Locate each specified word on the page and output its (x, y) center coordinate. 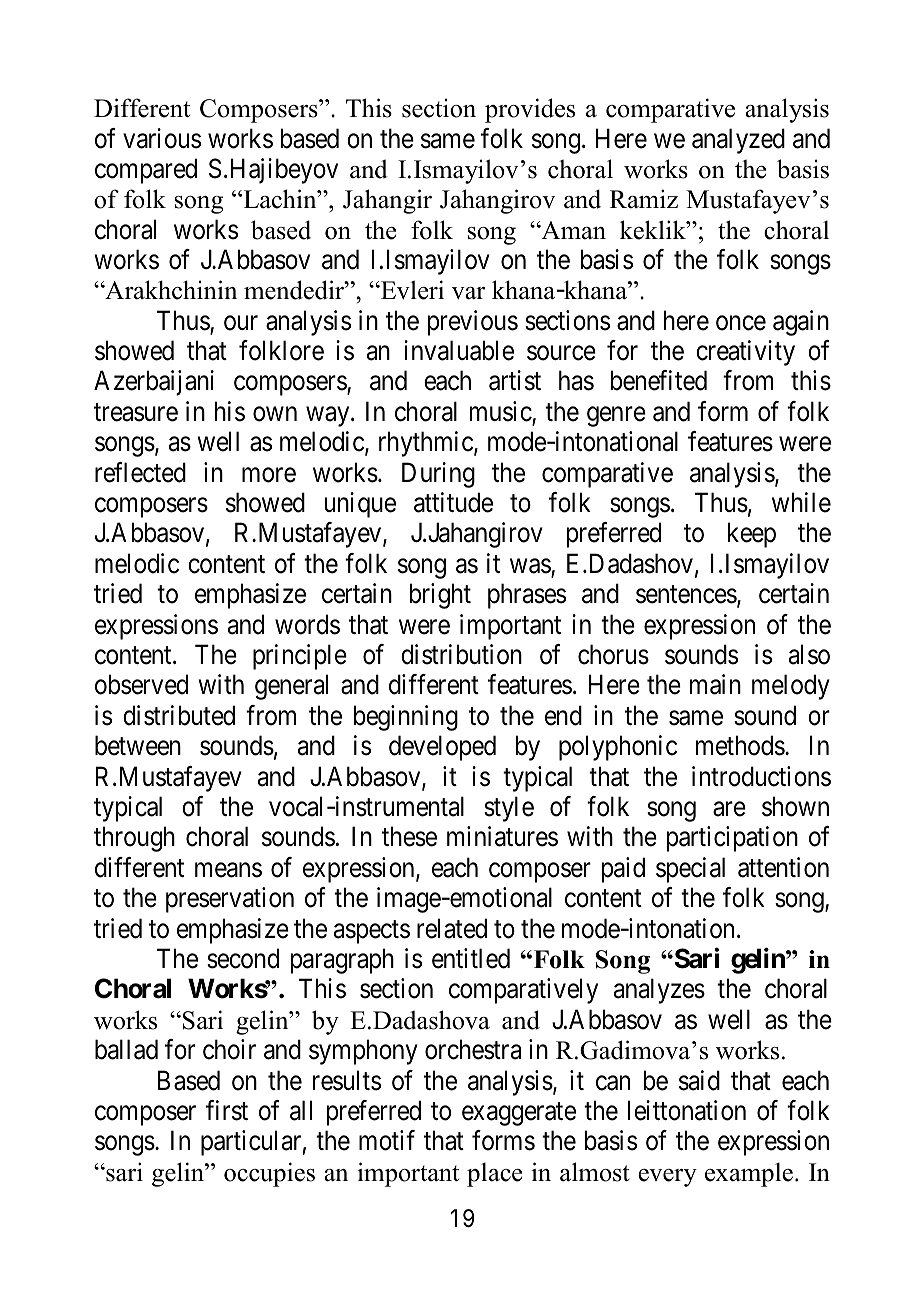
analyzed (738, 141)
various (162, 138)
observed (141, 684)
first (227, 1110)
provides (530, 110)
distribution (461, 654)
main (715, 684)
